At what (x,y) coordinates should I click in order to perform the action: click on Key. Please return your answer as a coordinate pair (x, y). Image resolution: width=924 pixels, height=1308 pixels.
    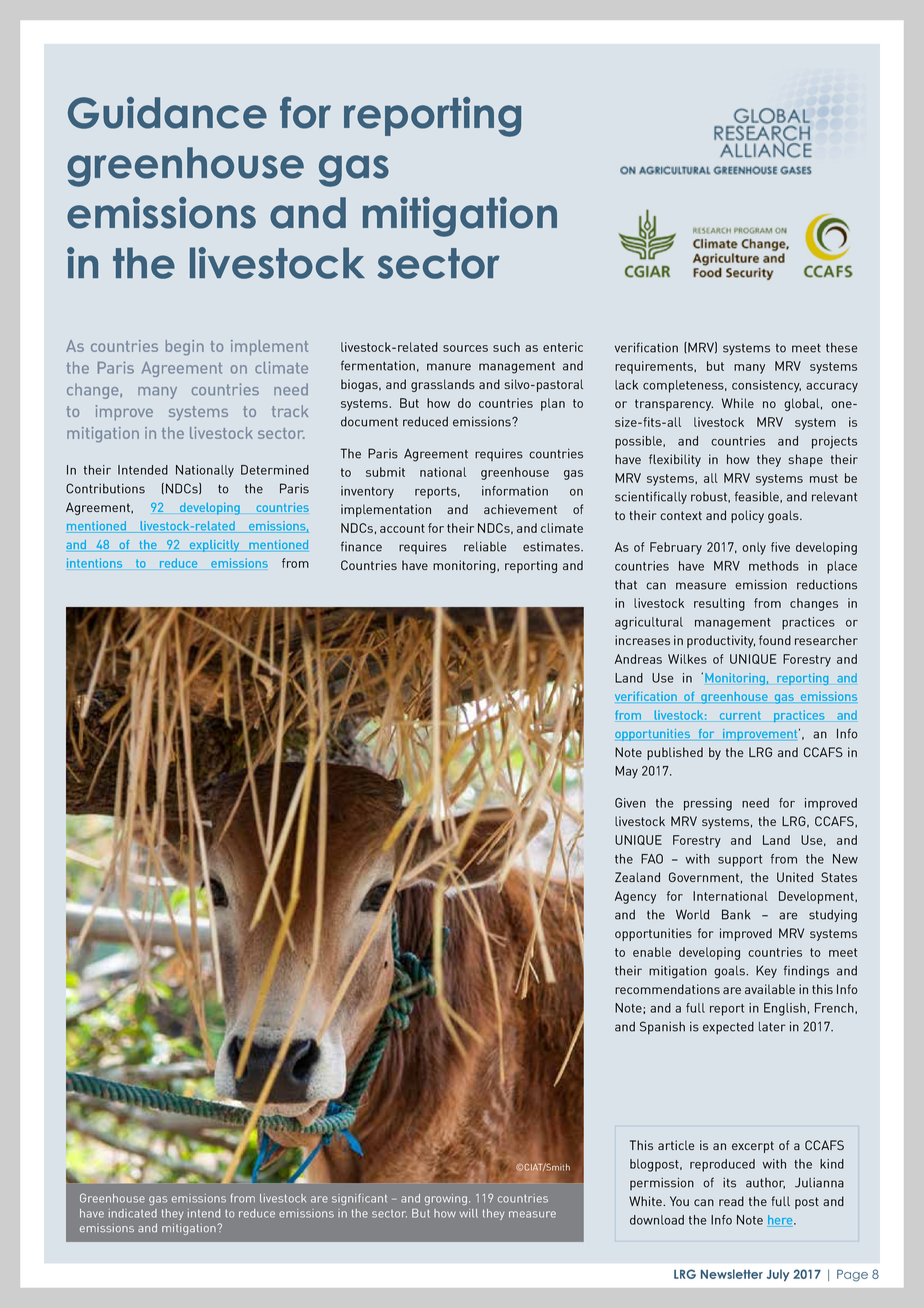
    Looking at the image, I should click on (766, 971).
